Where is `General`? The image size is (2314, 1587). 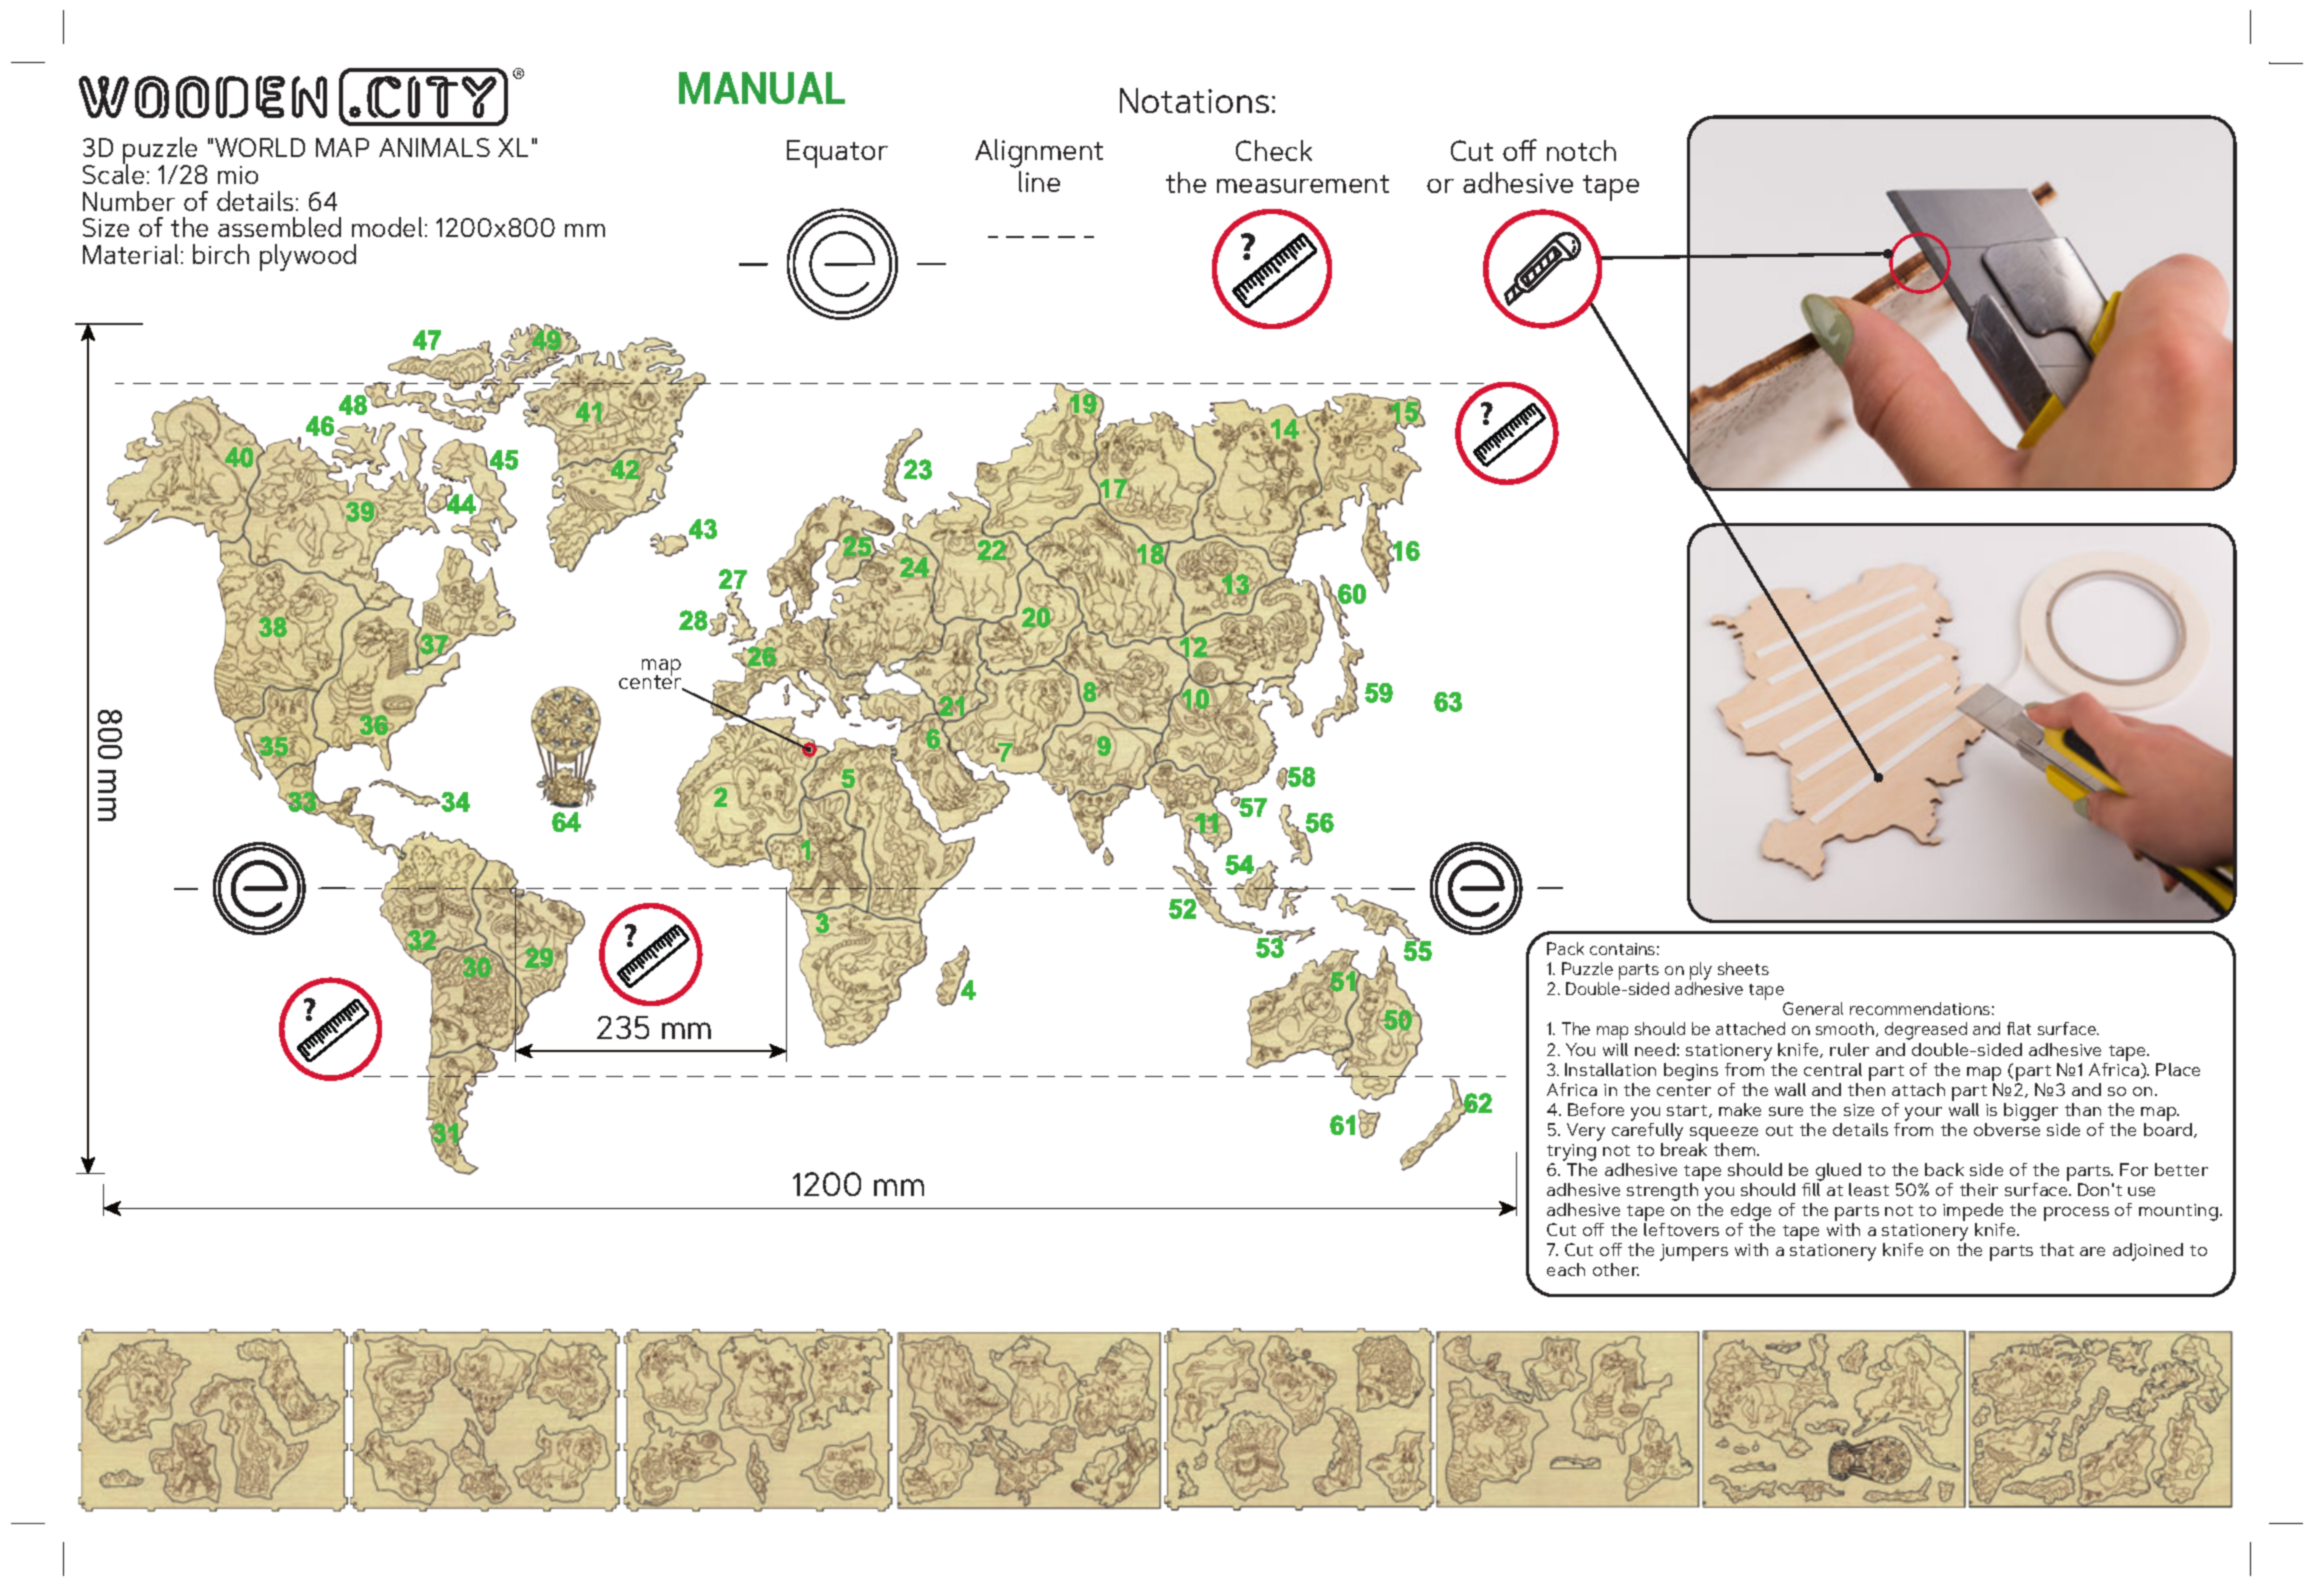 General is located at coordinates (1813, 1008).
